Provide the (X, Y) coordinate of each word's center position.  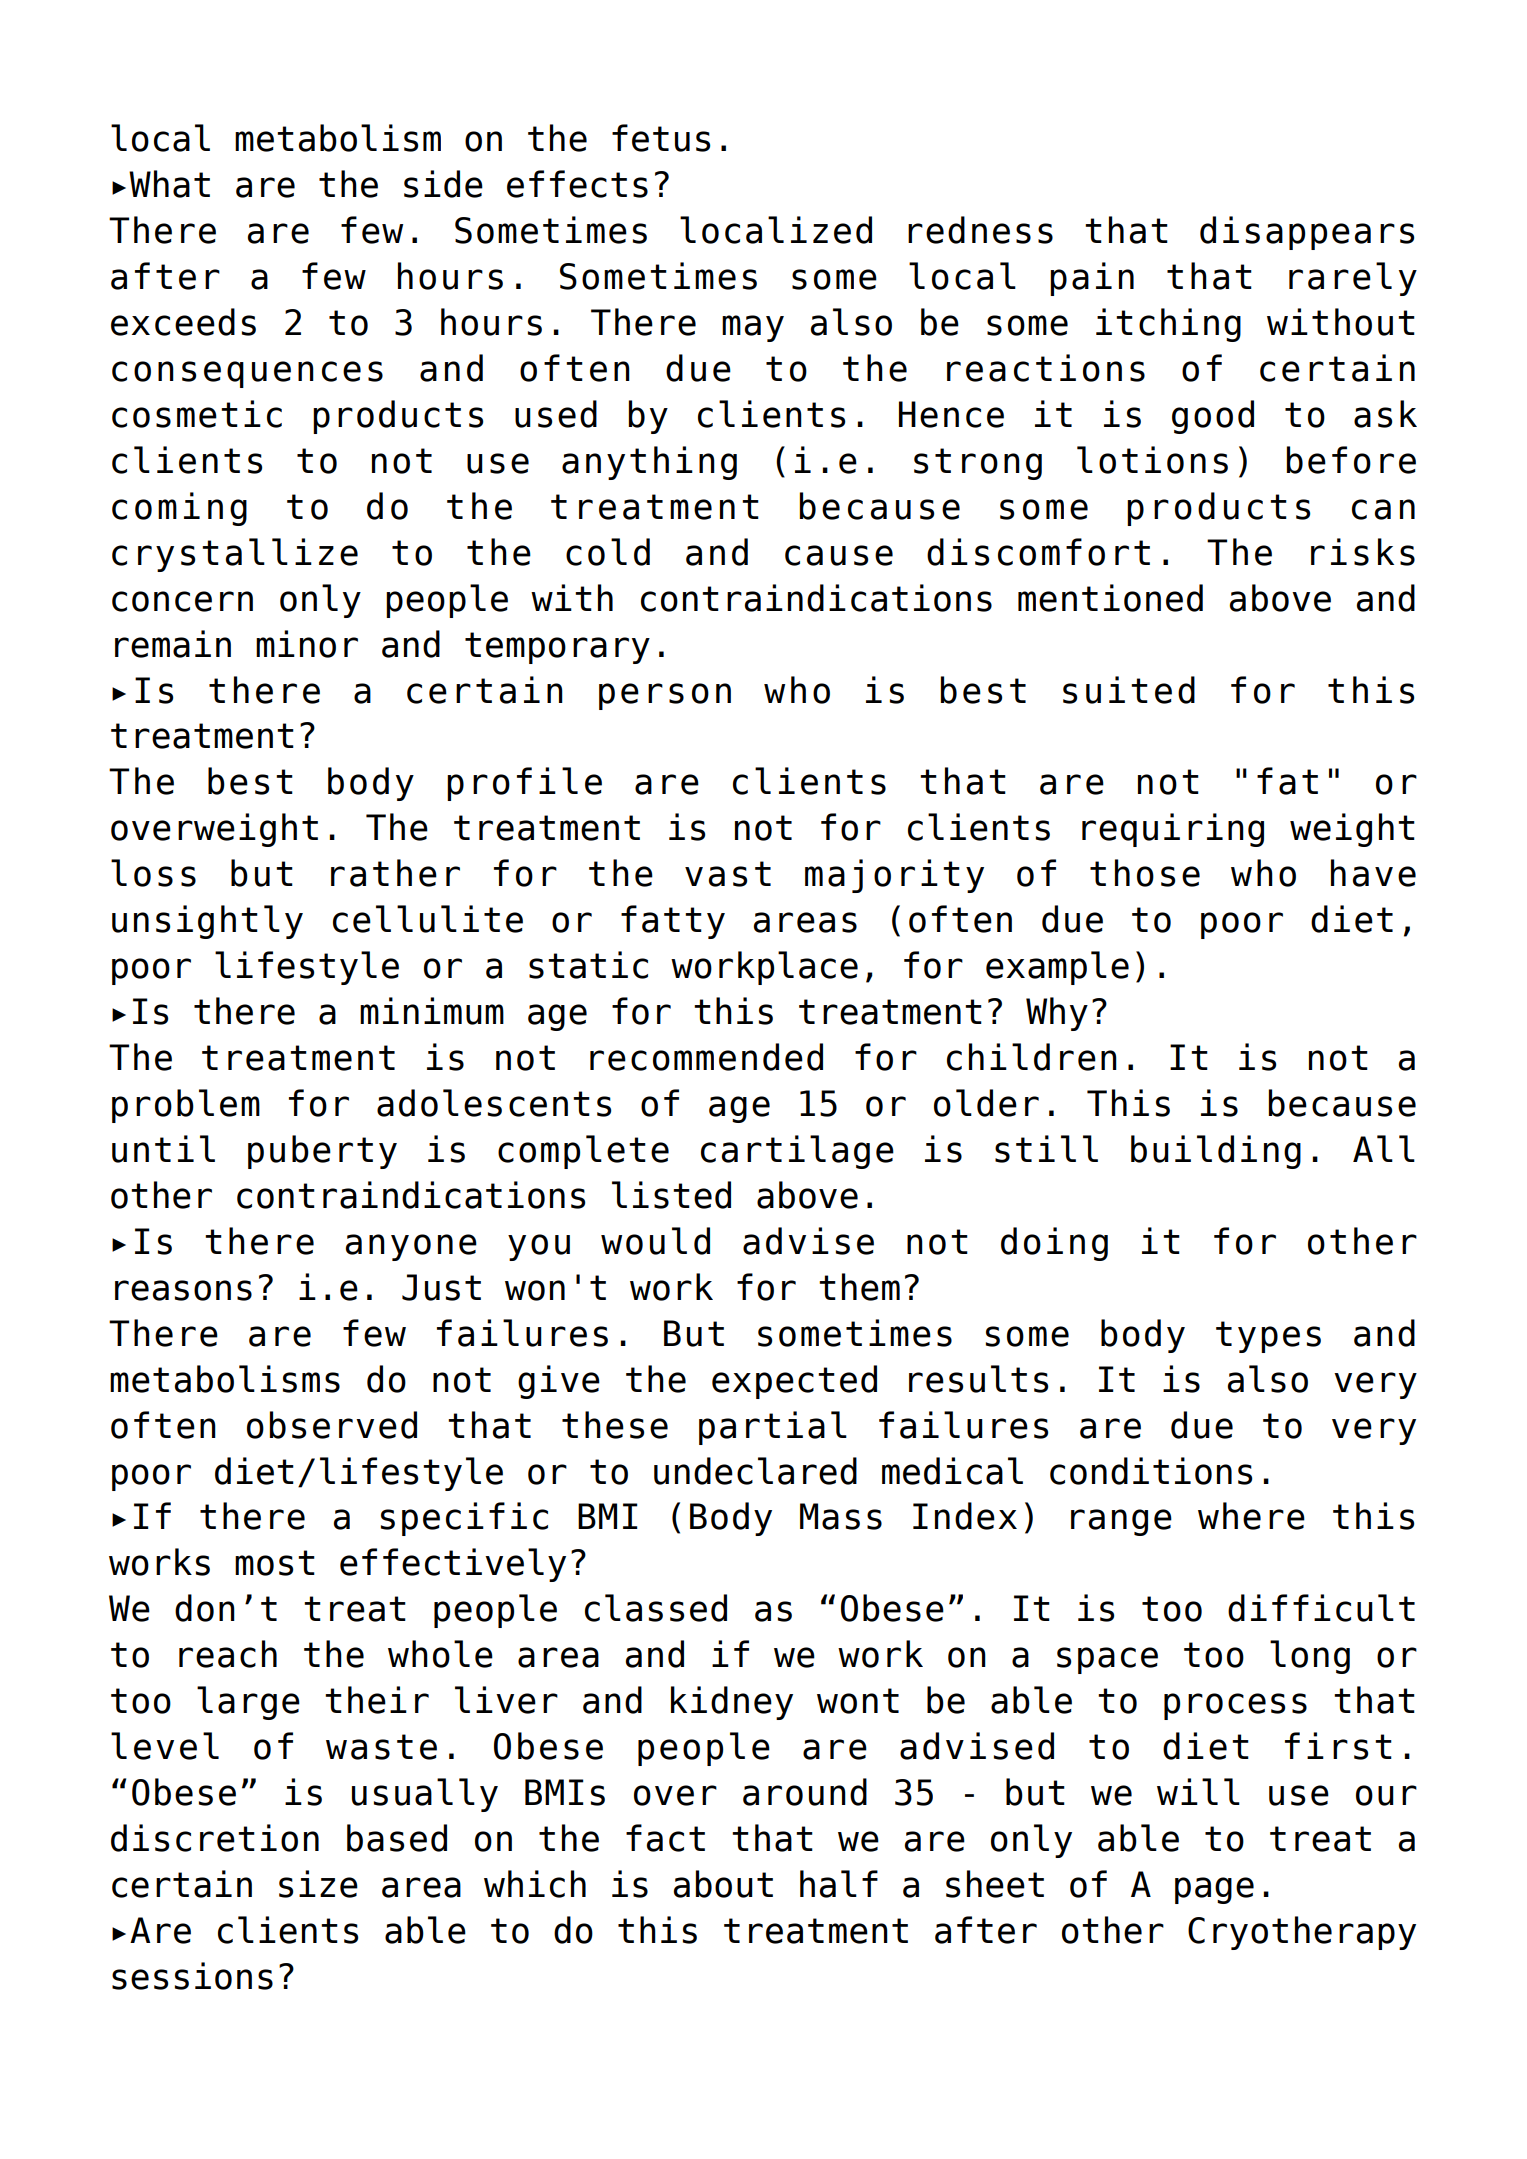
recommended (706, 1057)
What (169, 184)
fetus (661, 138)
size (318, 1884)
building (1216, 1152)
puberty (322, 1152)
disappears (1307, 233)
